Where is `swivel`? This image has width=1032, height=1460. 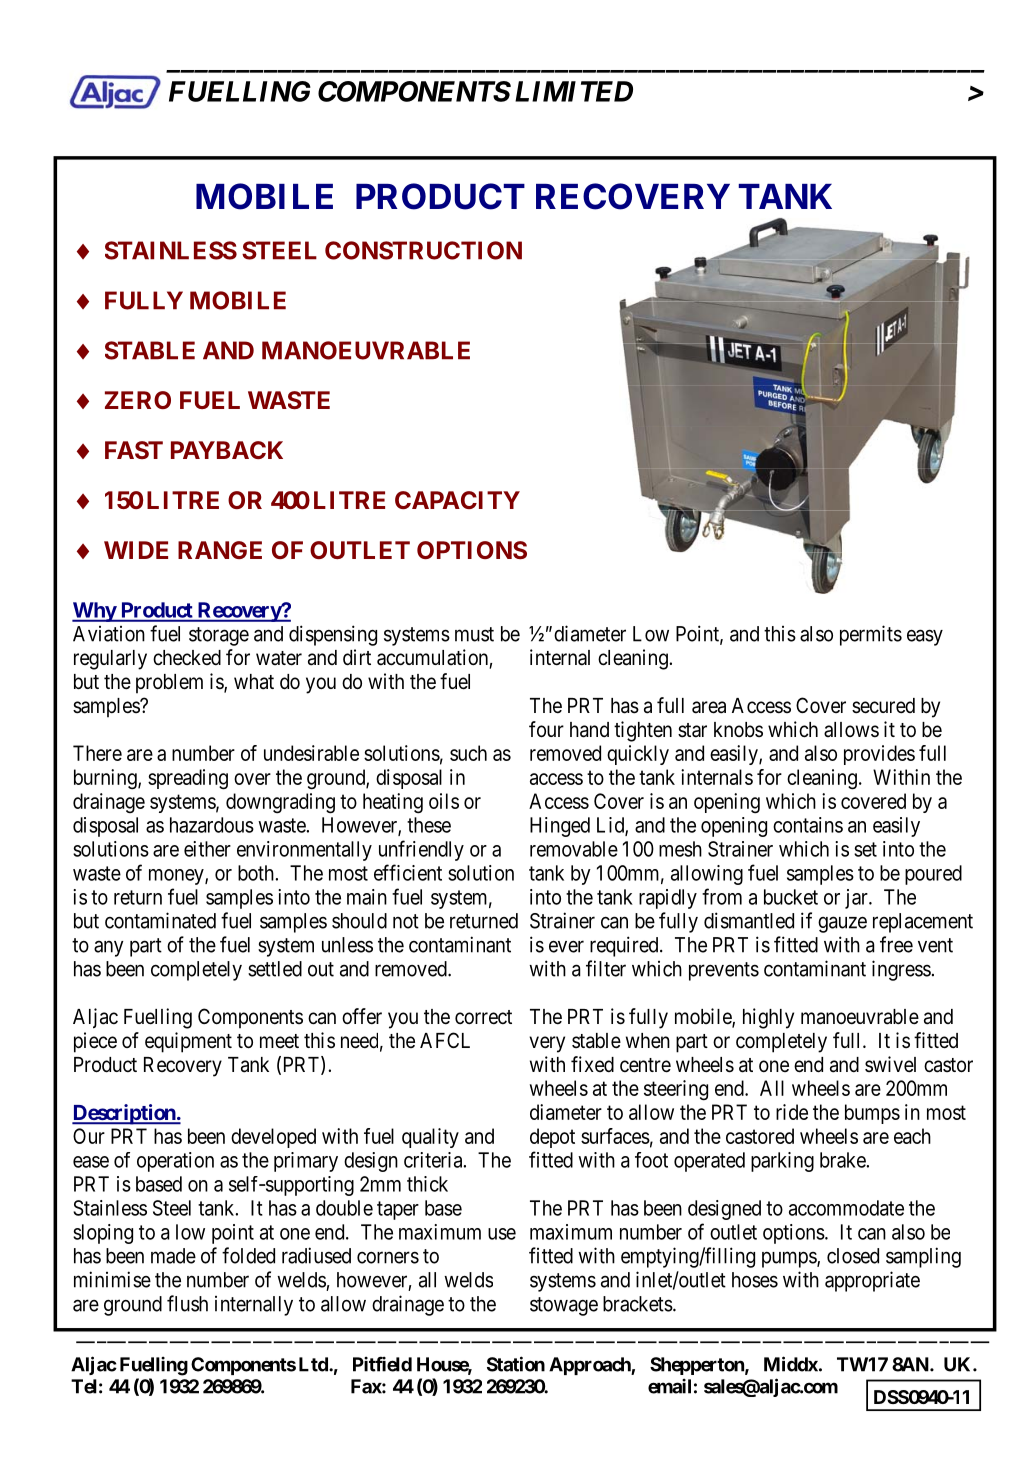 swivel is located at coordinates (890, 1064).
